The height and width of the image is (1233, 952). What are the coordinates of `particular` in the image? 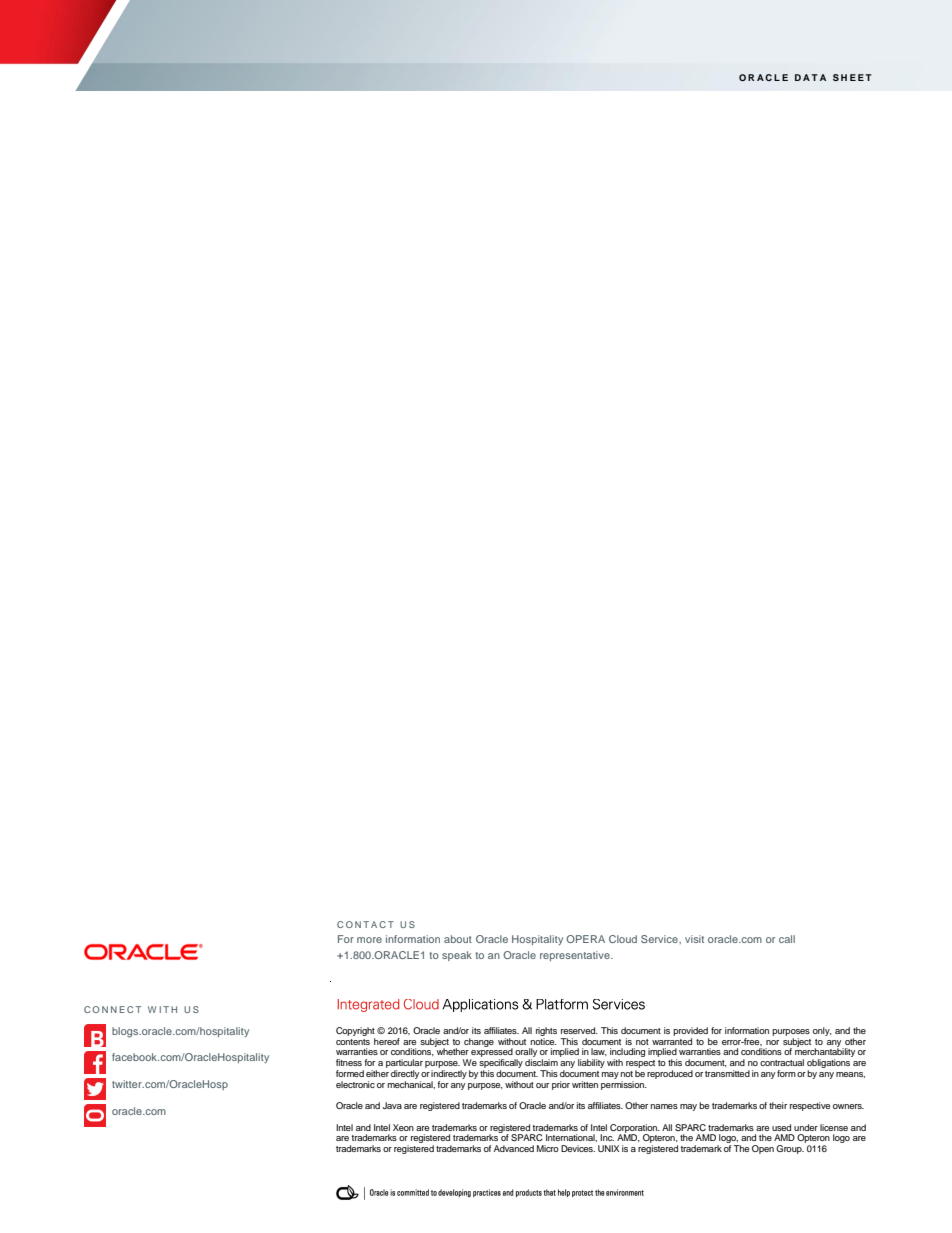 It's located at (404, 1065).
